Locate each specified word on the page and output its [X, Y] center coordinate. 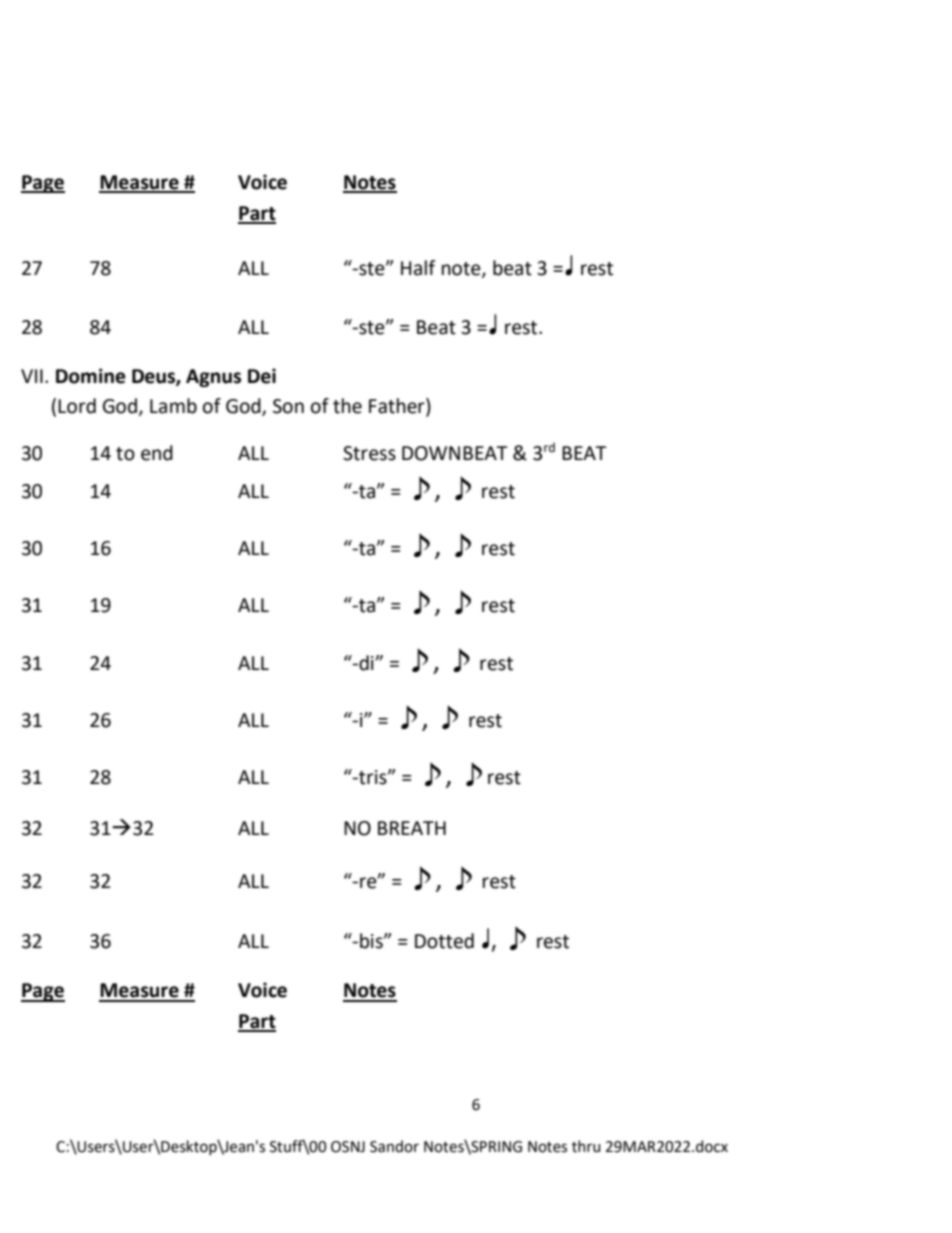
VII [32, 376]
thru [586, 1146]
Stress [369, 453]
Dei [262, 376]
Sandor [394, 1146]
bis [372, 941]
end [157, 453]
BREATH [412, 828]
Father [398, 407]
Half [418, 268]
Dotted [444, 941]
